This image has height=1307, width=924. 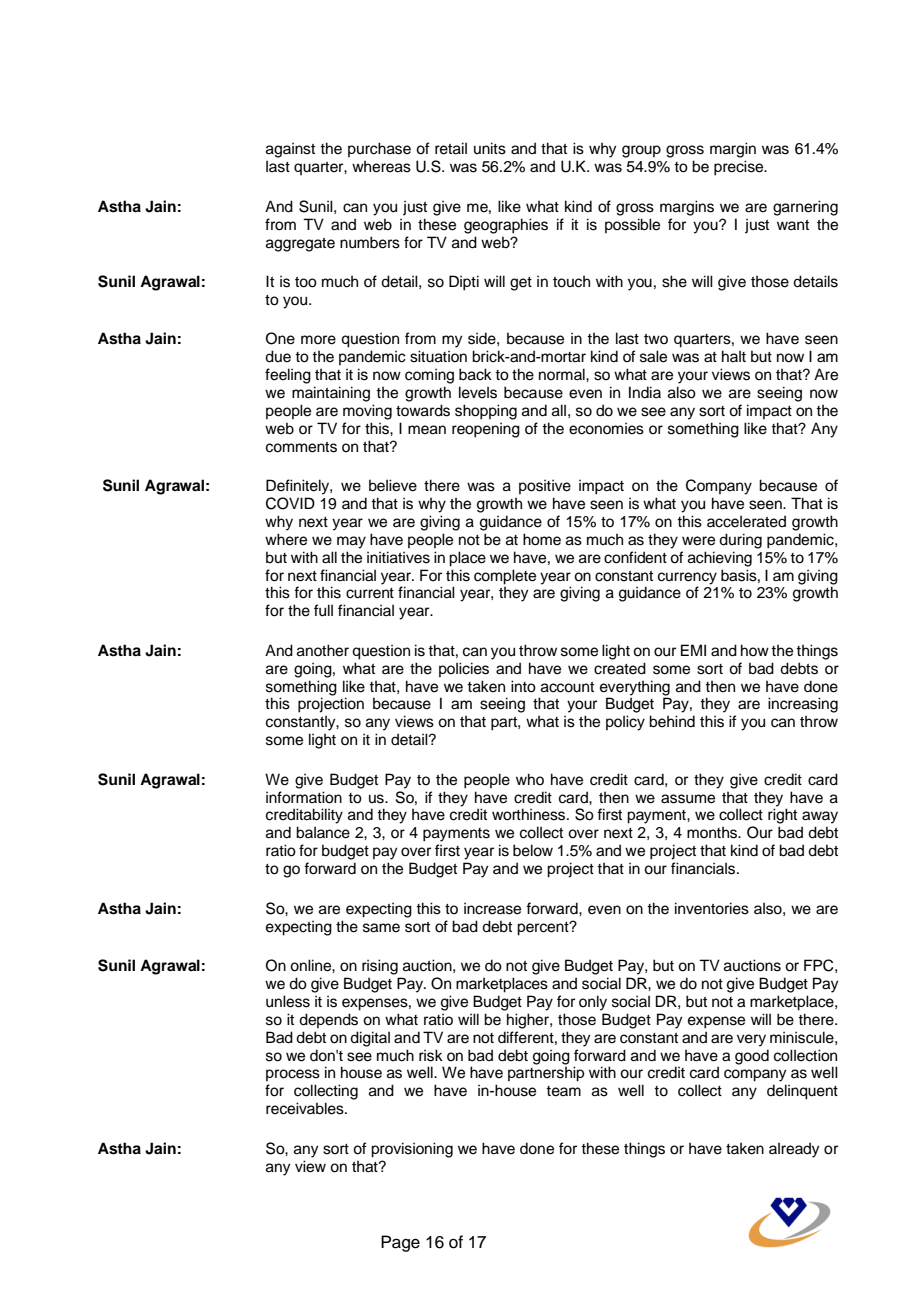 What do you see at coordinates (533, 850) in the image?
I see `below` at bounding box center [533, 850].
